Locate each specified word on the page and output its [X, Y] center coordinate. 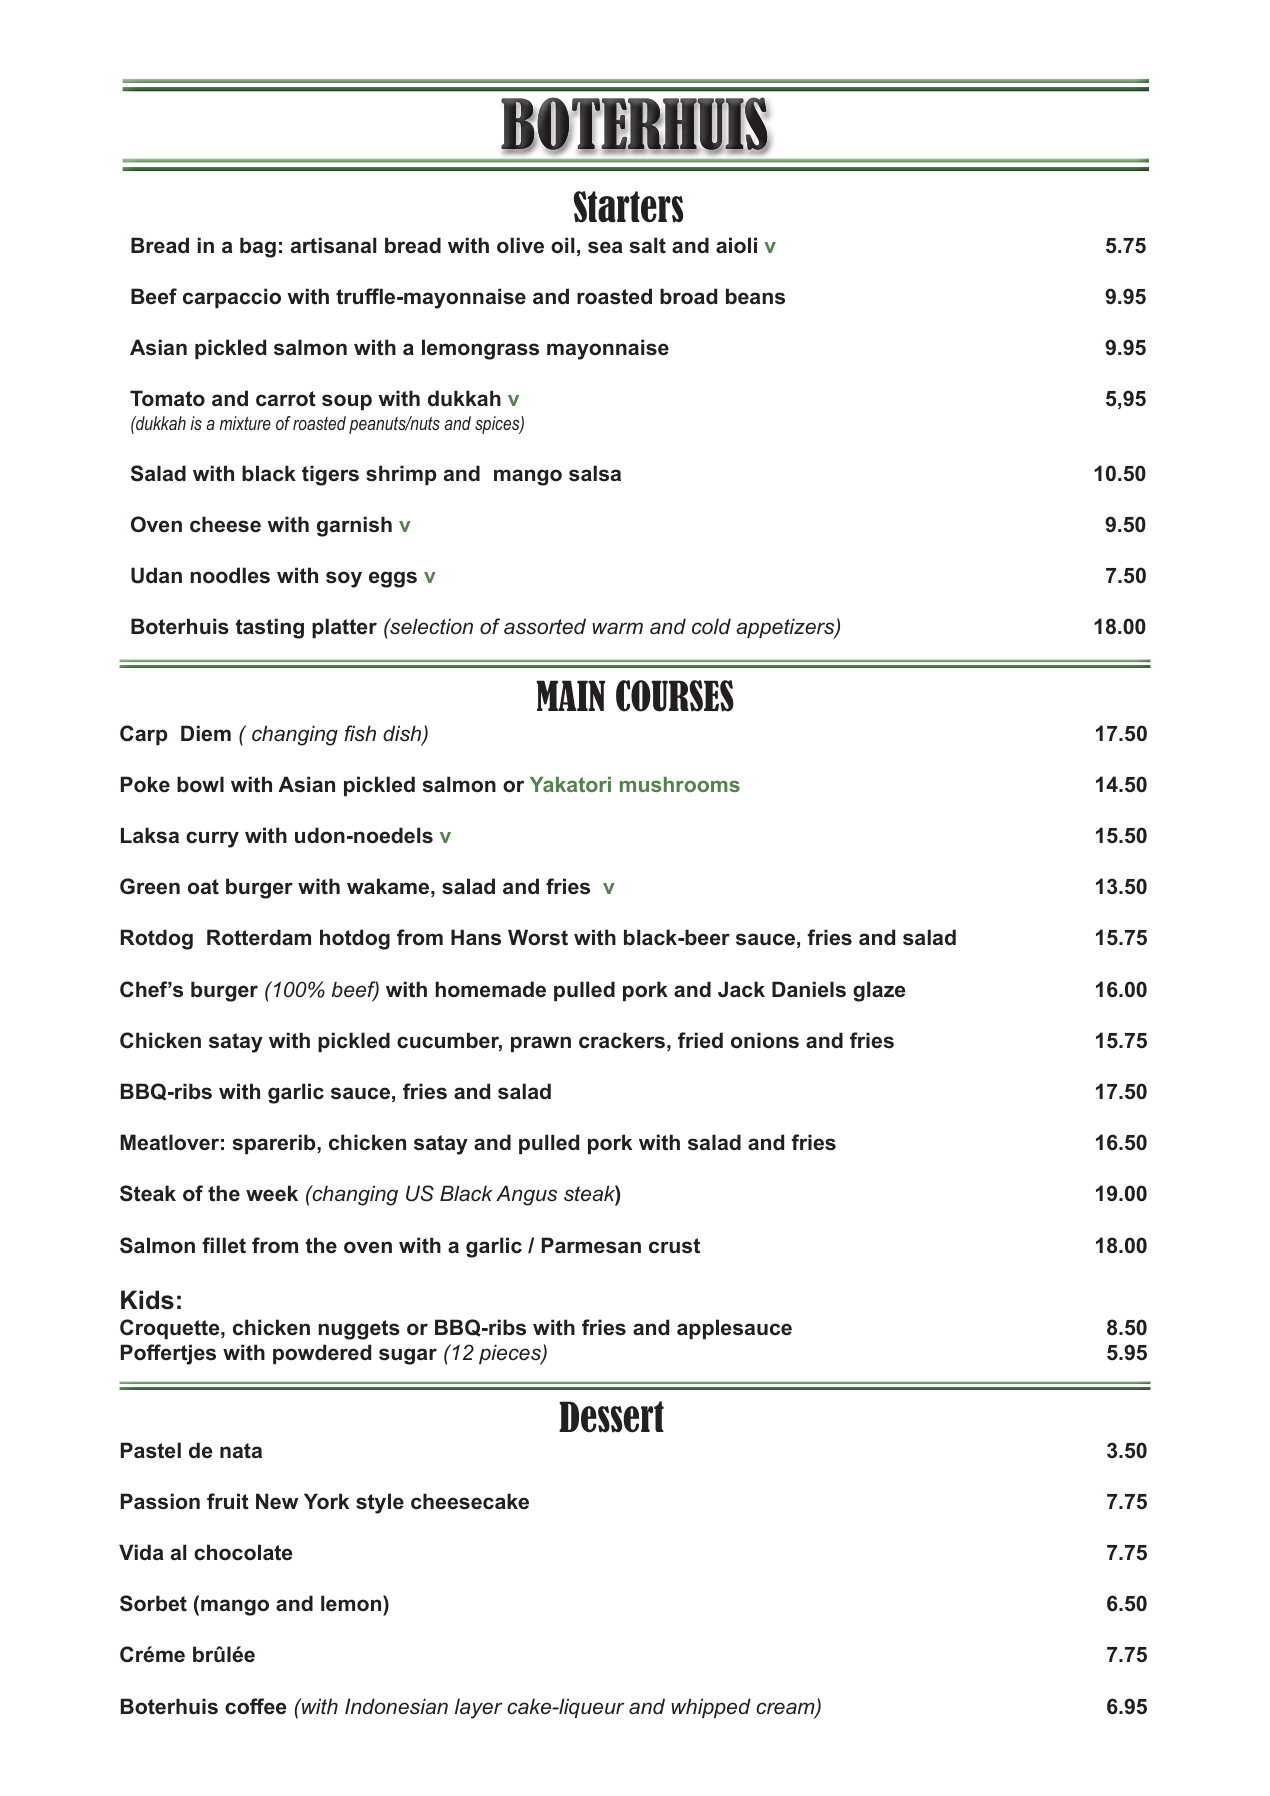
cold [711, 626]
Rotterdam [259, 937]
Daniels [809, 989]
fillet [224, 1245]
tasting [270, 628]
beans [755, 296]
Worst [538, 937]
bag [258, 247]
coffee [256, 1706]
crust [674, 1246]
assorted [545, 626]
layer [479, 1708]
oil [562, 245]
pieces [511, 1354]
